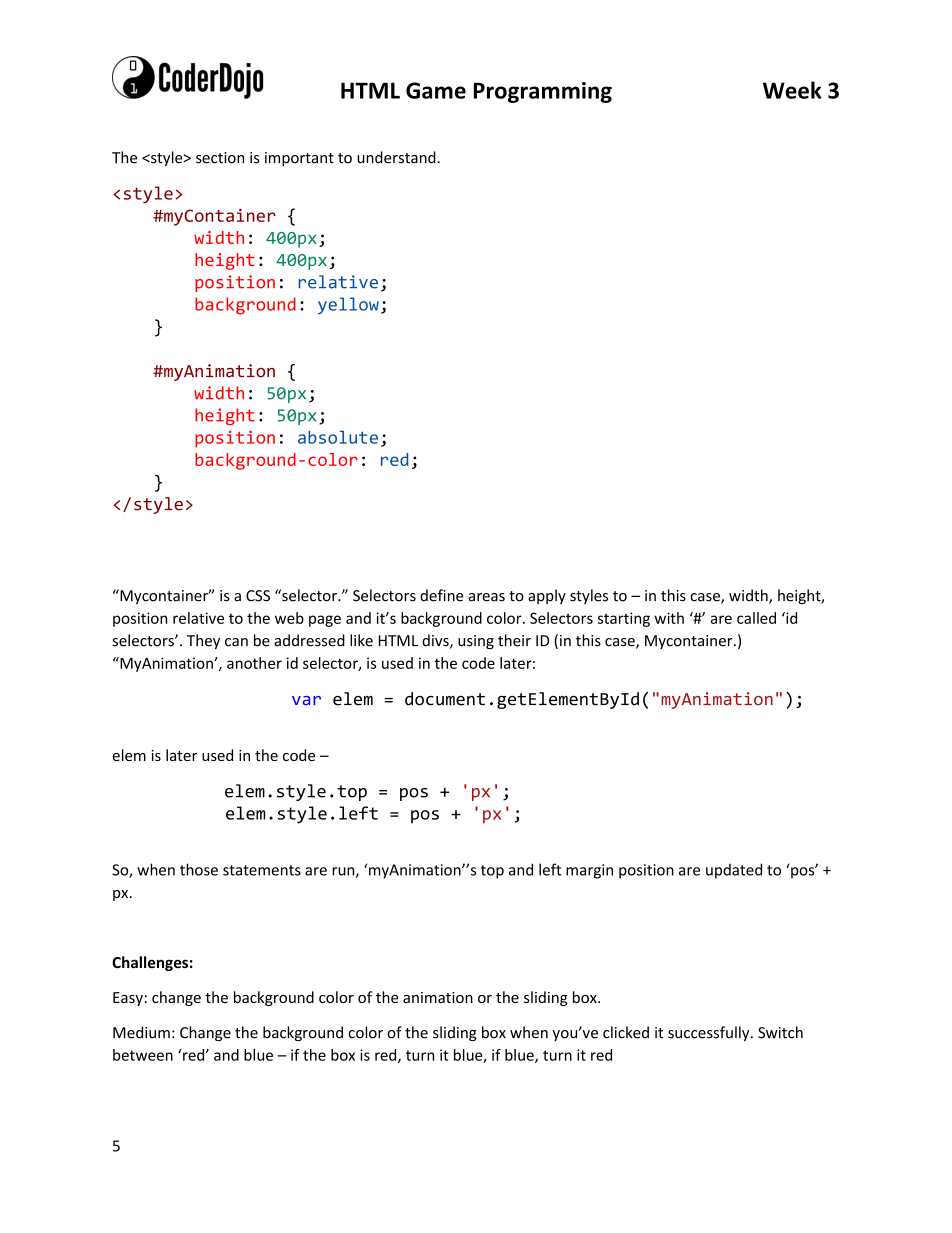 The height and width of the image is (1233, 952). Describe the element at coordinates (626, 1032) in the image. I see `clicked` at that location.
